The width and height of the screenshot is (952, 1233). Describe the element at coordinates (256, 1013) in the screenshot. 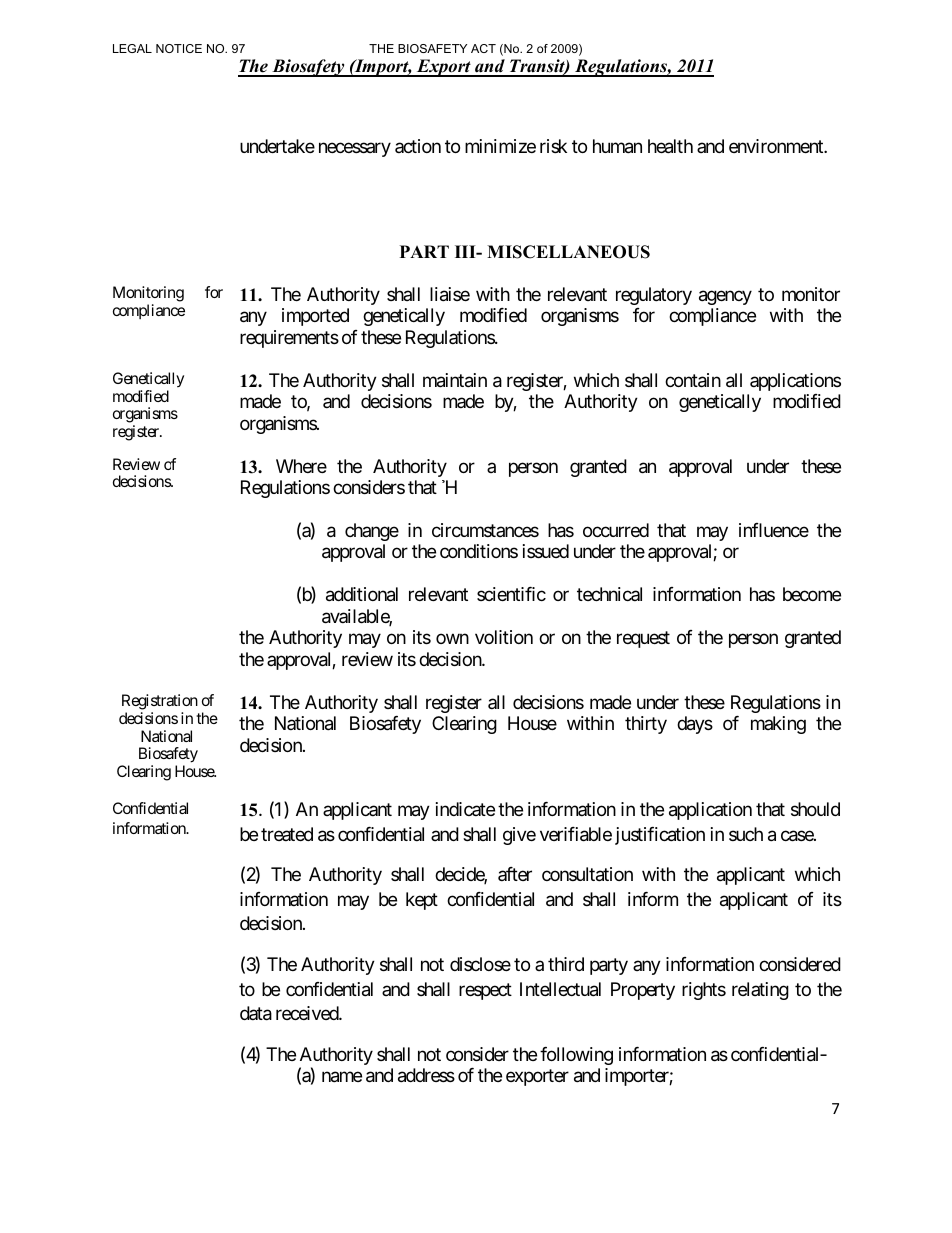

I see `data` at that location.
